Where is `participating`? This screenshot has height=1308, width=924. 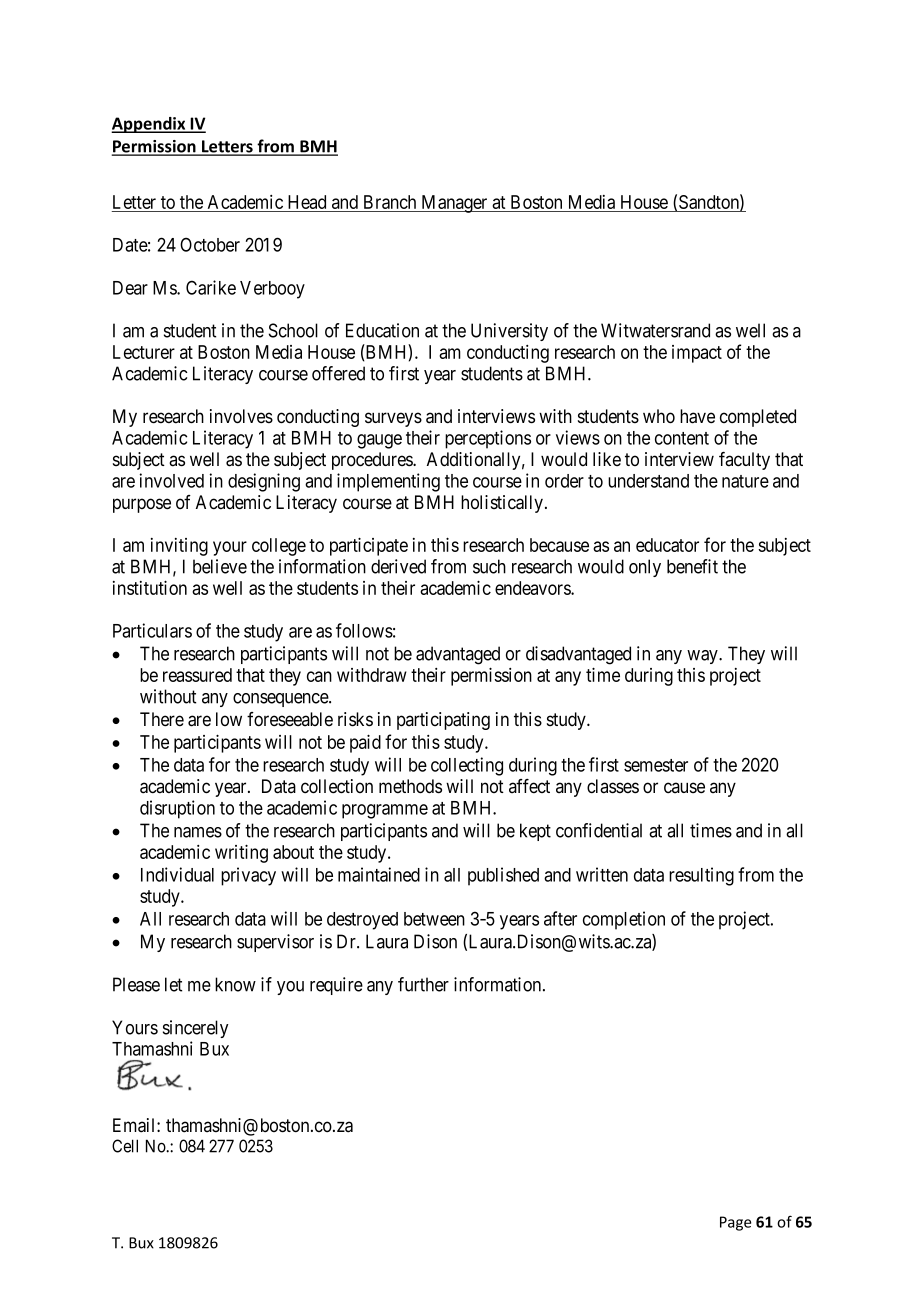
participating is located at coordinates (443, 721).
